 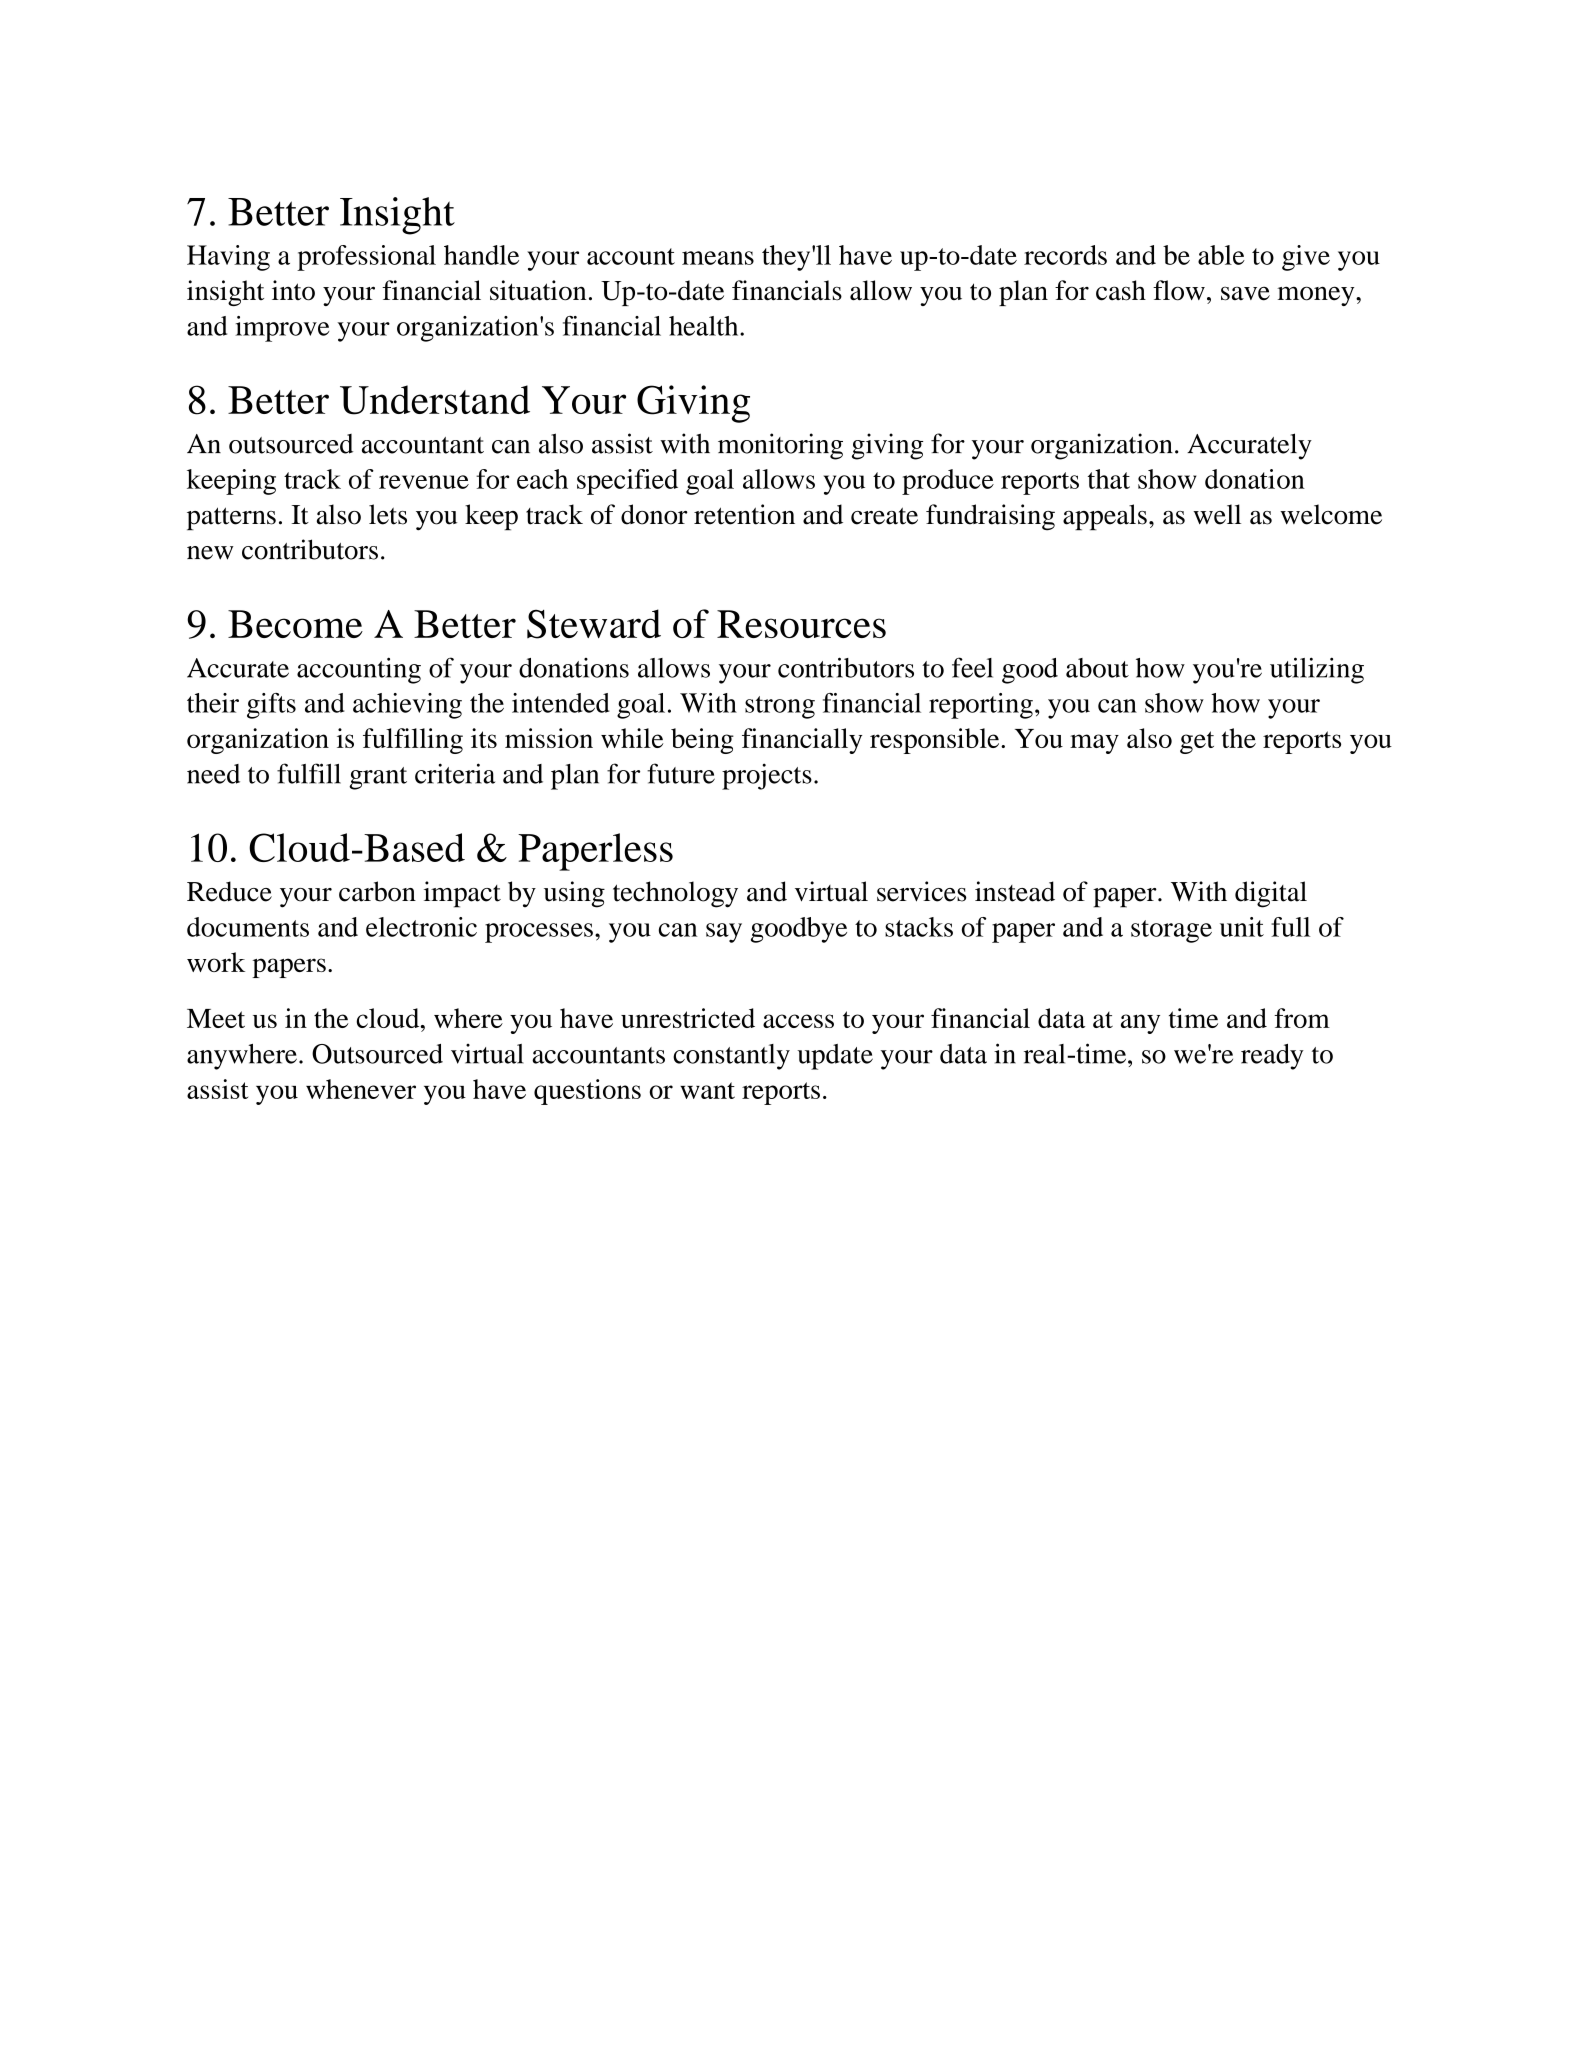 I want to click on lets, so click(x=388, y=514).
